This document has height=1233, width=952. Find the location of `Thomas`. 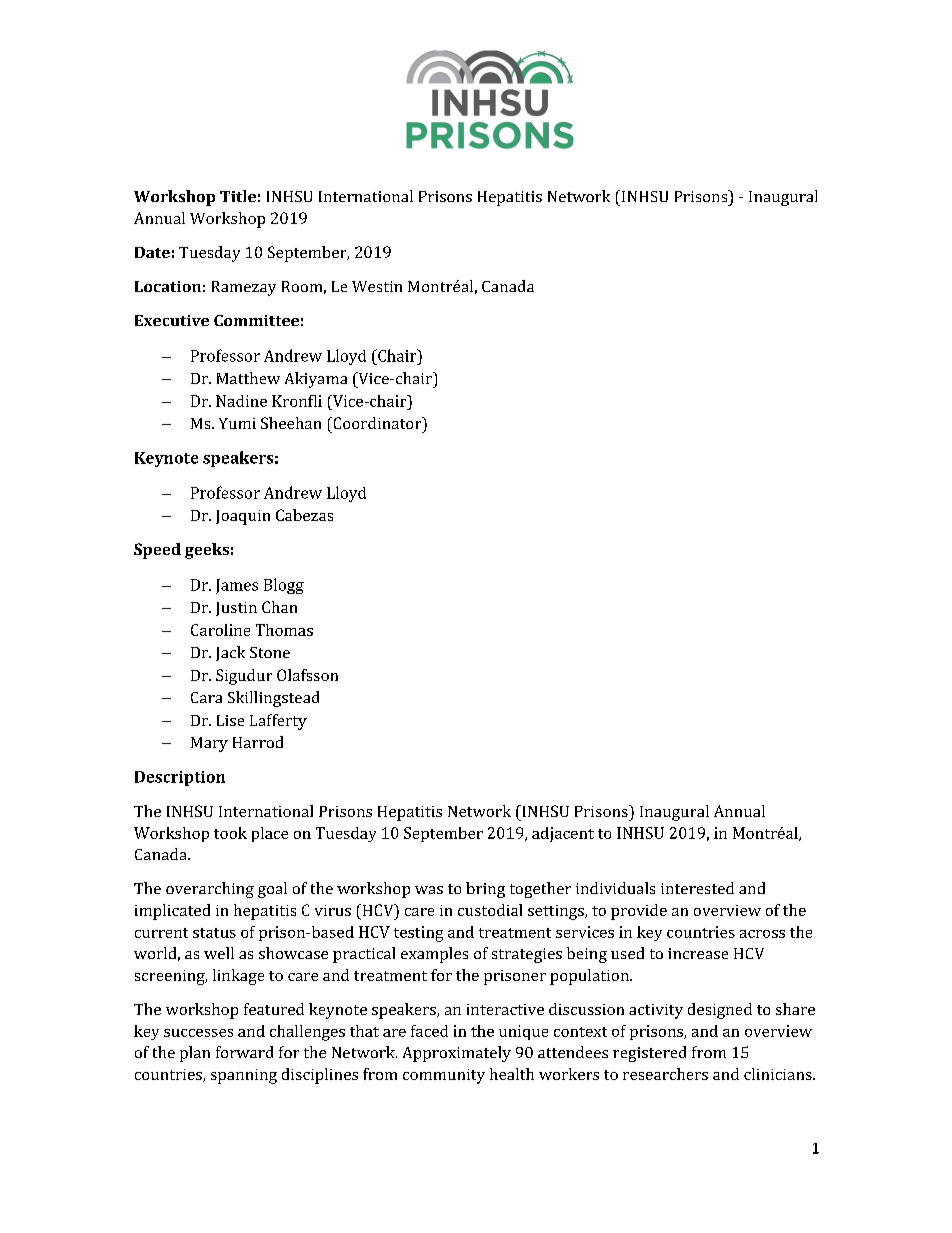

Thomas is located at coordinates (284, 630).
